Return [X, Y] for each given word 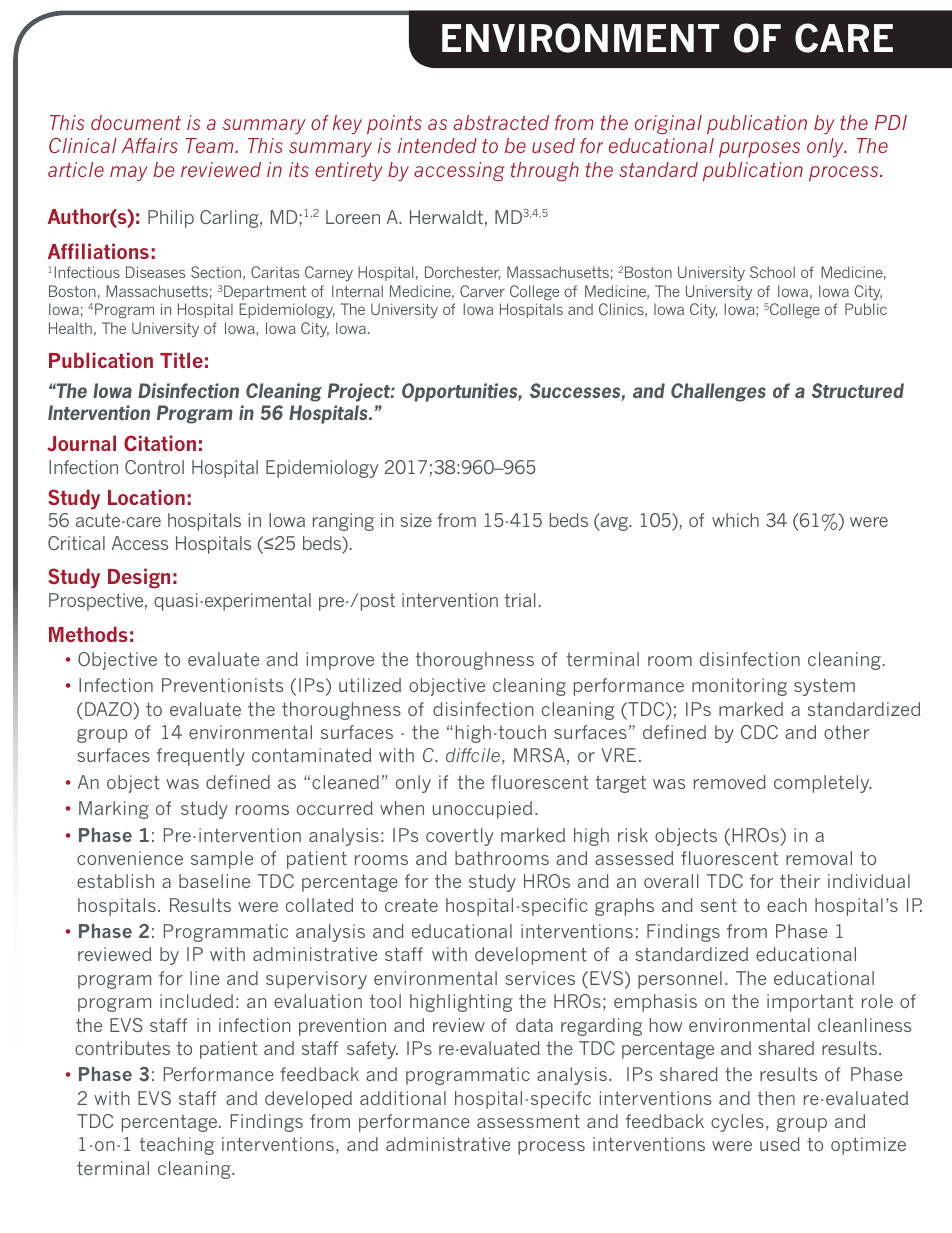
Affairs [150, 145]
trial [520, 600]
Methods [88, 634]
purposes [759, 149]
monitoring [739, 687]
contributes [122, 1048]
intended [437, 145]
